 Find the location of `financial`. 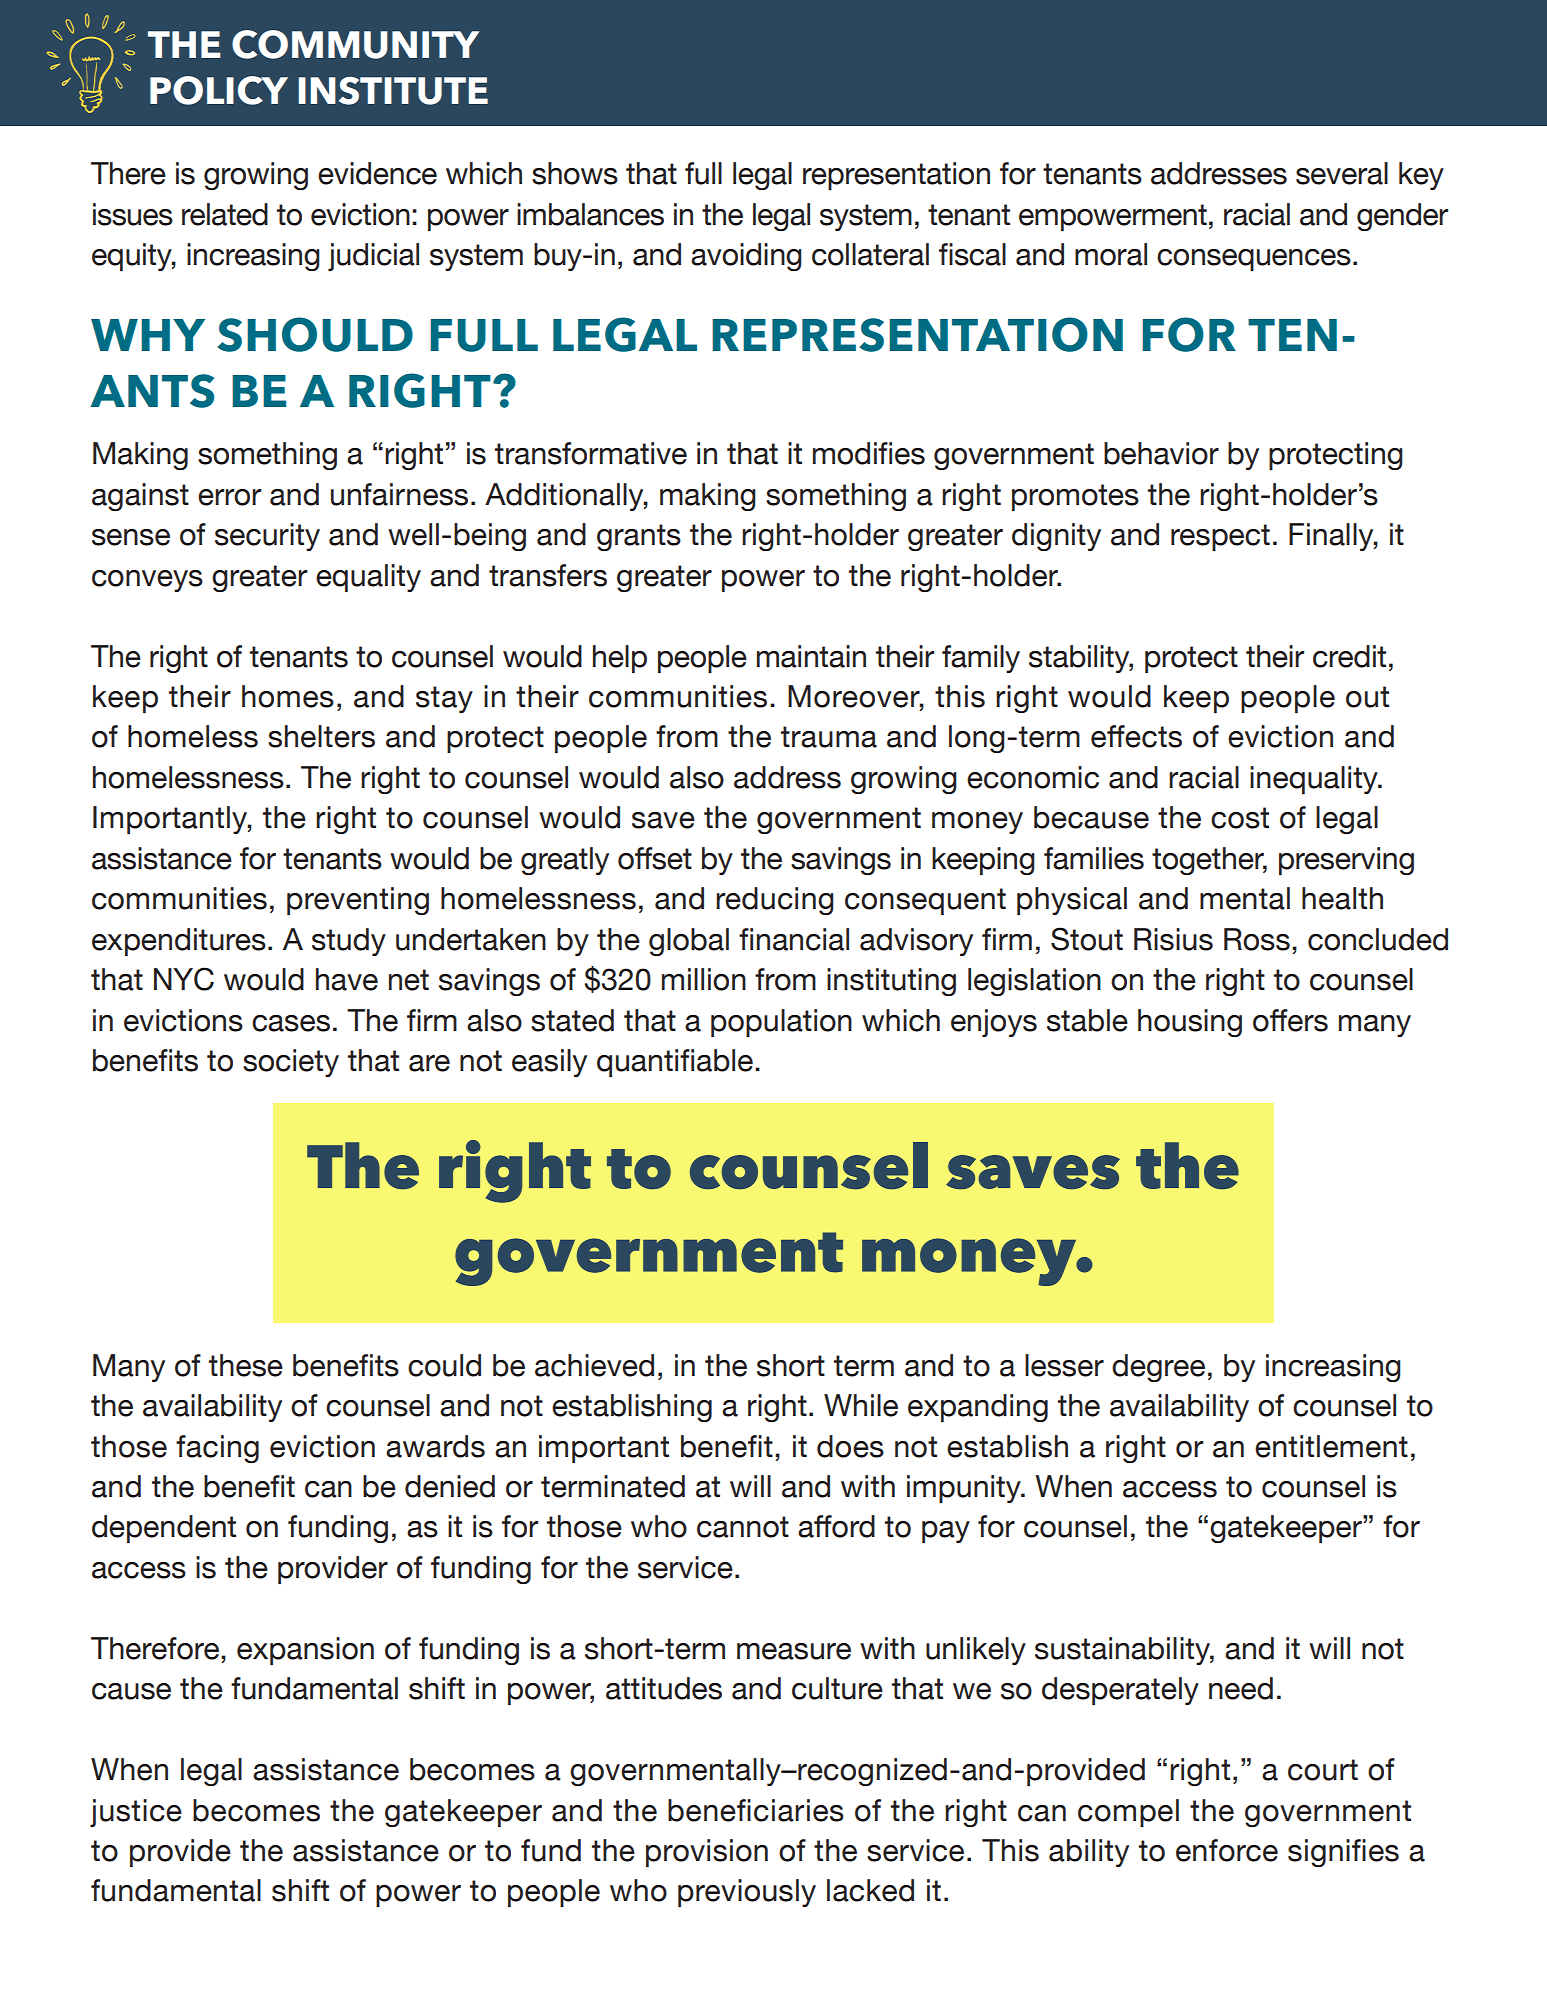

financial is located at coordinates (794, 939).
